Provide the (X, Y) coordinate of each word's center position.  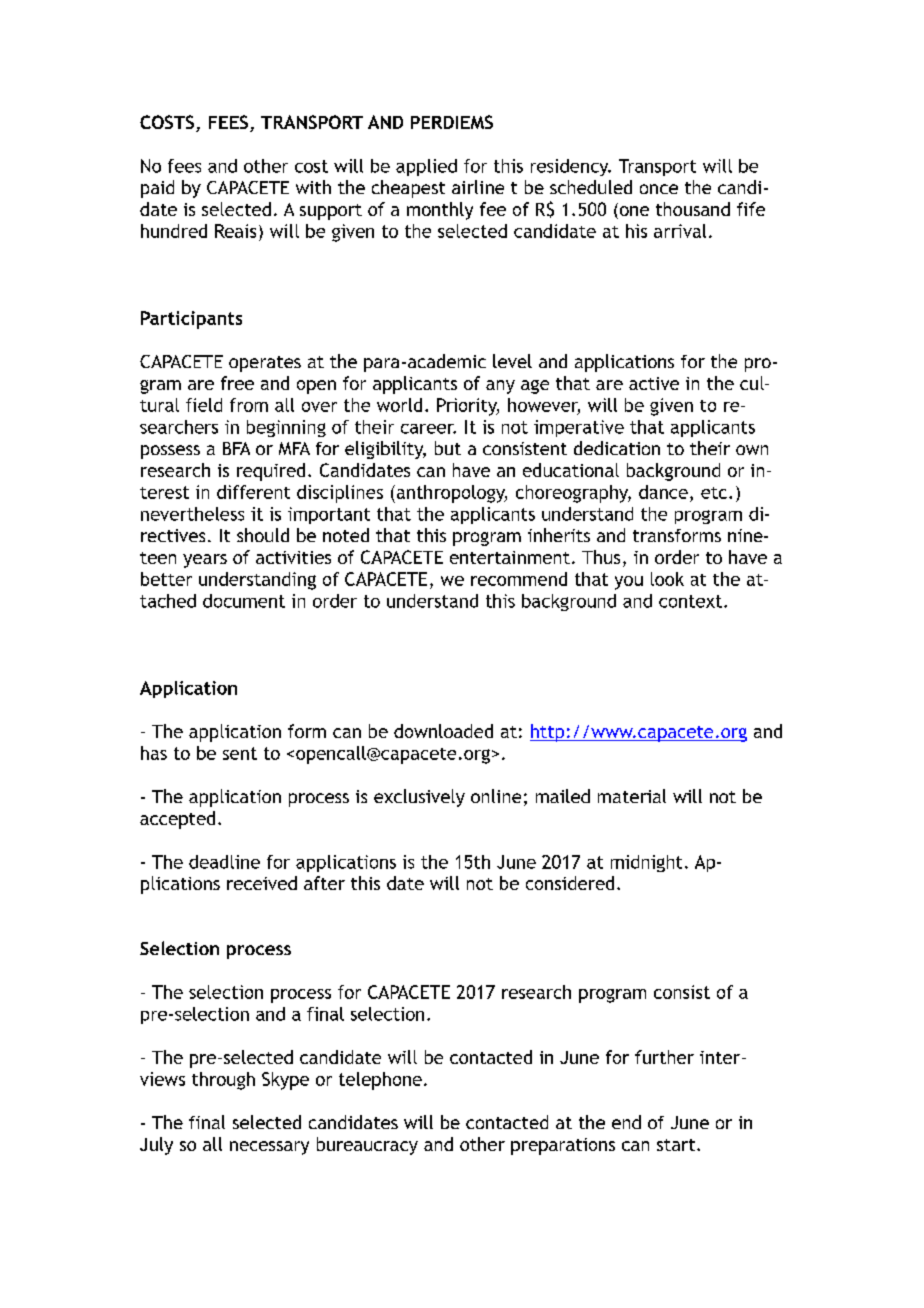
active (654, 383)
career (428, 429)
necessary (269, 1148)
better (166, 579)
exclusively (419, 798)
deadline (224, 862)
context (690, 601)
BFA (236, 448)
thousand (693, 209)
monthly (440, 211)
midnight (646, 863)
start (677, 1145)
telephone (380, 1081)
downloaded (443, 731)
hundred (174, 231)
